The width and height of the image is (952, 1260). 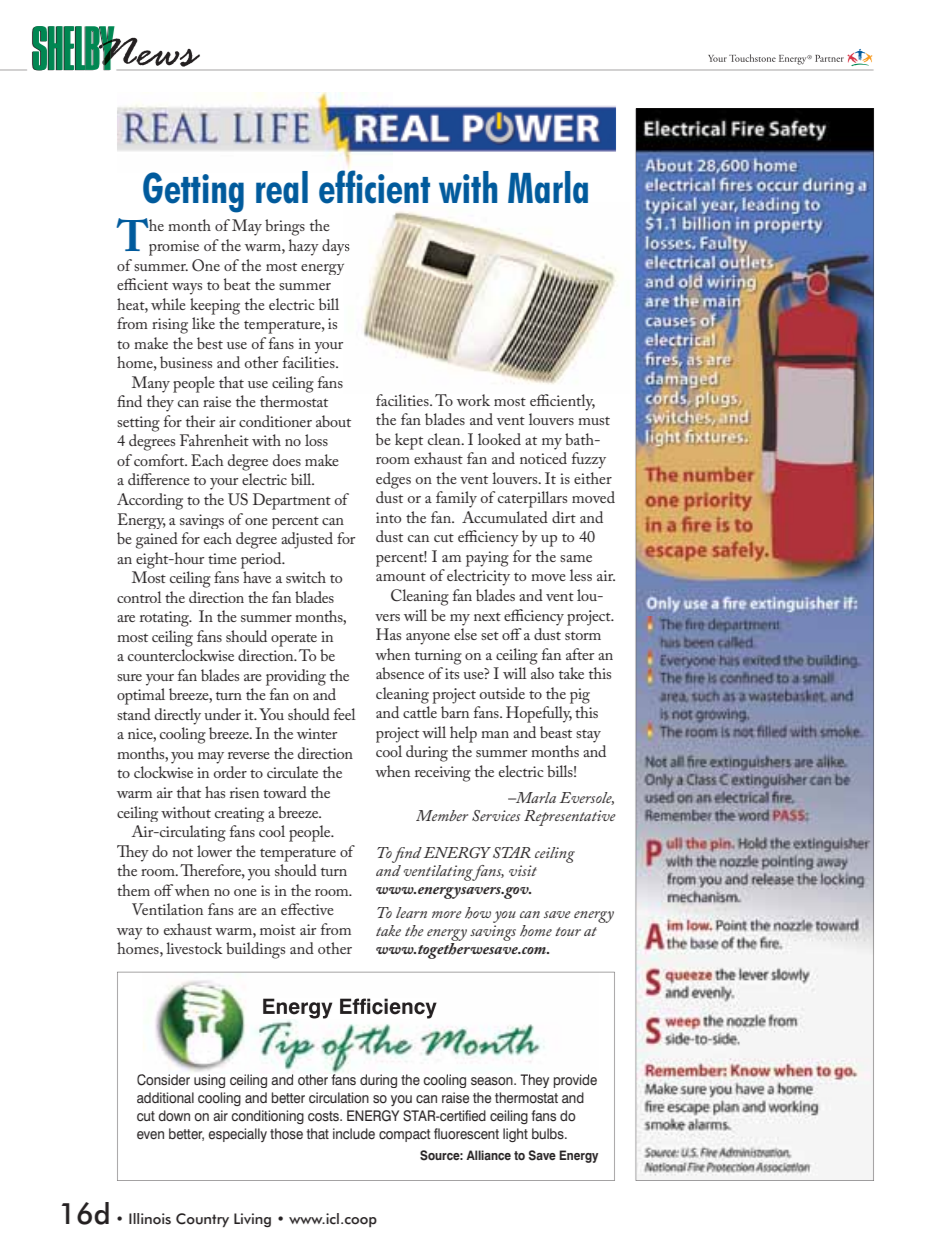 What do you see at coordinates (157, 540) in the image?
I see `gained` at bounding box center [157, 540].
